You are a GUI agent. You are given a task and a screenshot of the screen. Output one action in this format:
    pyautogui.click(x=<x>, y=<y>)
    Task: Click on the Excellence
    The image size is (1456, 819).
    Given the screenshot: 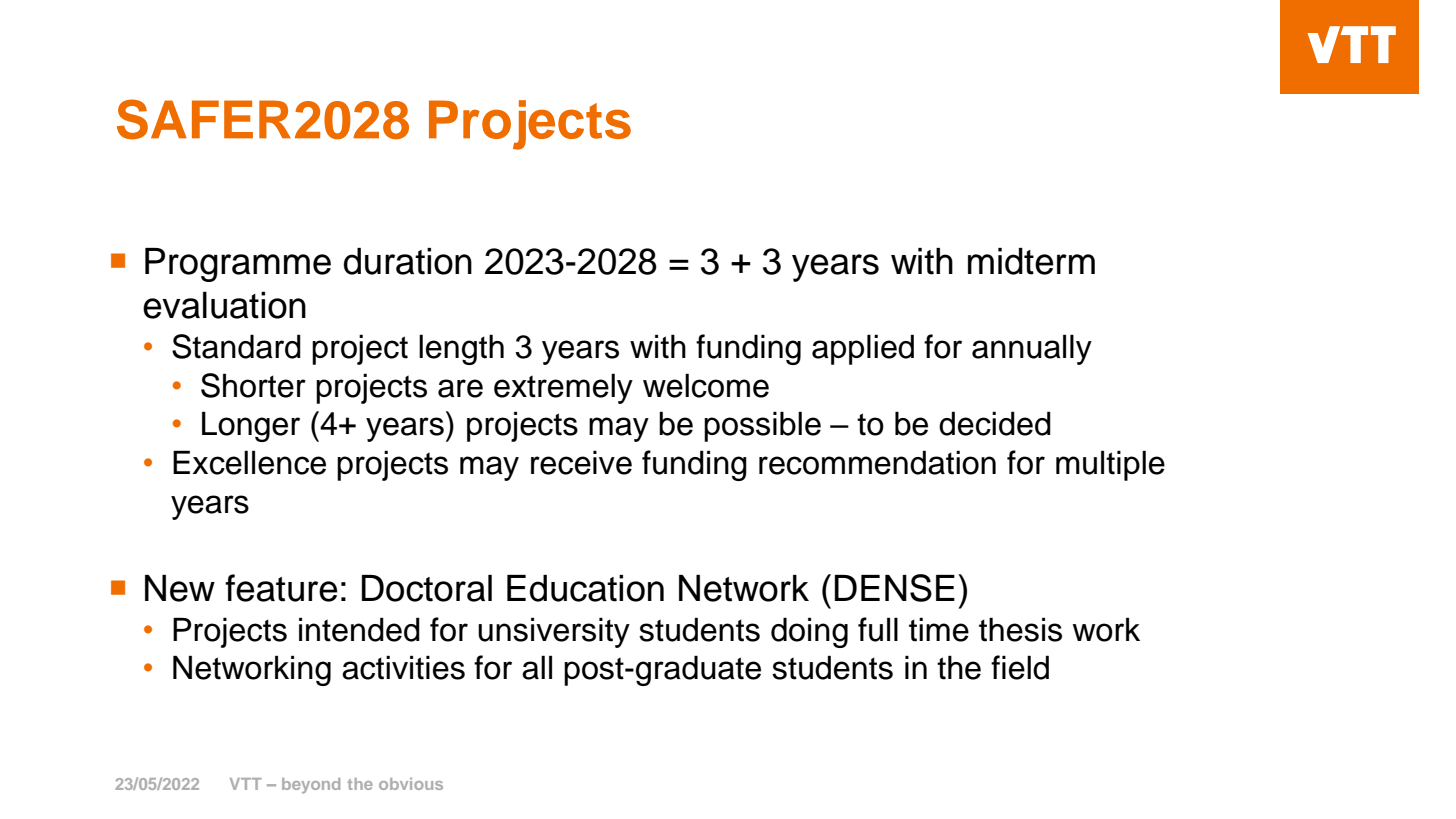 What is the action you would take?
    pyautogui.click(x=249, y=462)
